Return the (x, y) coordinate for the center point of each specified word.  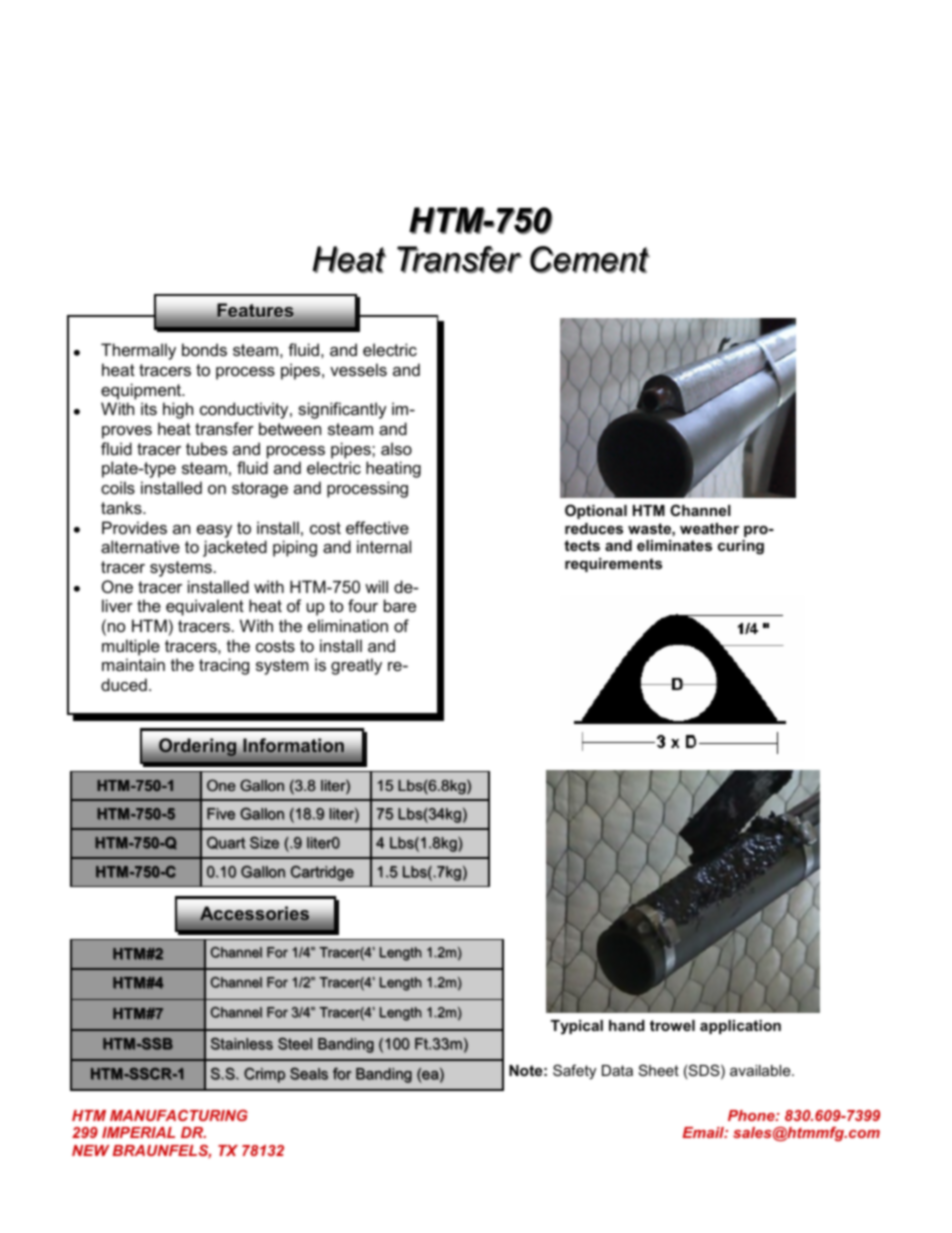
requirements (613, 565)
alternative (140, 546)
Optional (596, 511)
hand (627, 1025)
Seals (309, 1073)
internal (384, 546)
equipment (142, 391)
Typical (577, 1027)
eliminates (674, 545)
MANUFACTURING (179, 1115)
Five (221, 814)
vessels (358, 369)
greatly (356, 666)
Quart (226, 843)
